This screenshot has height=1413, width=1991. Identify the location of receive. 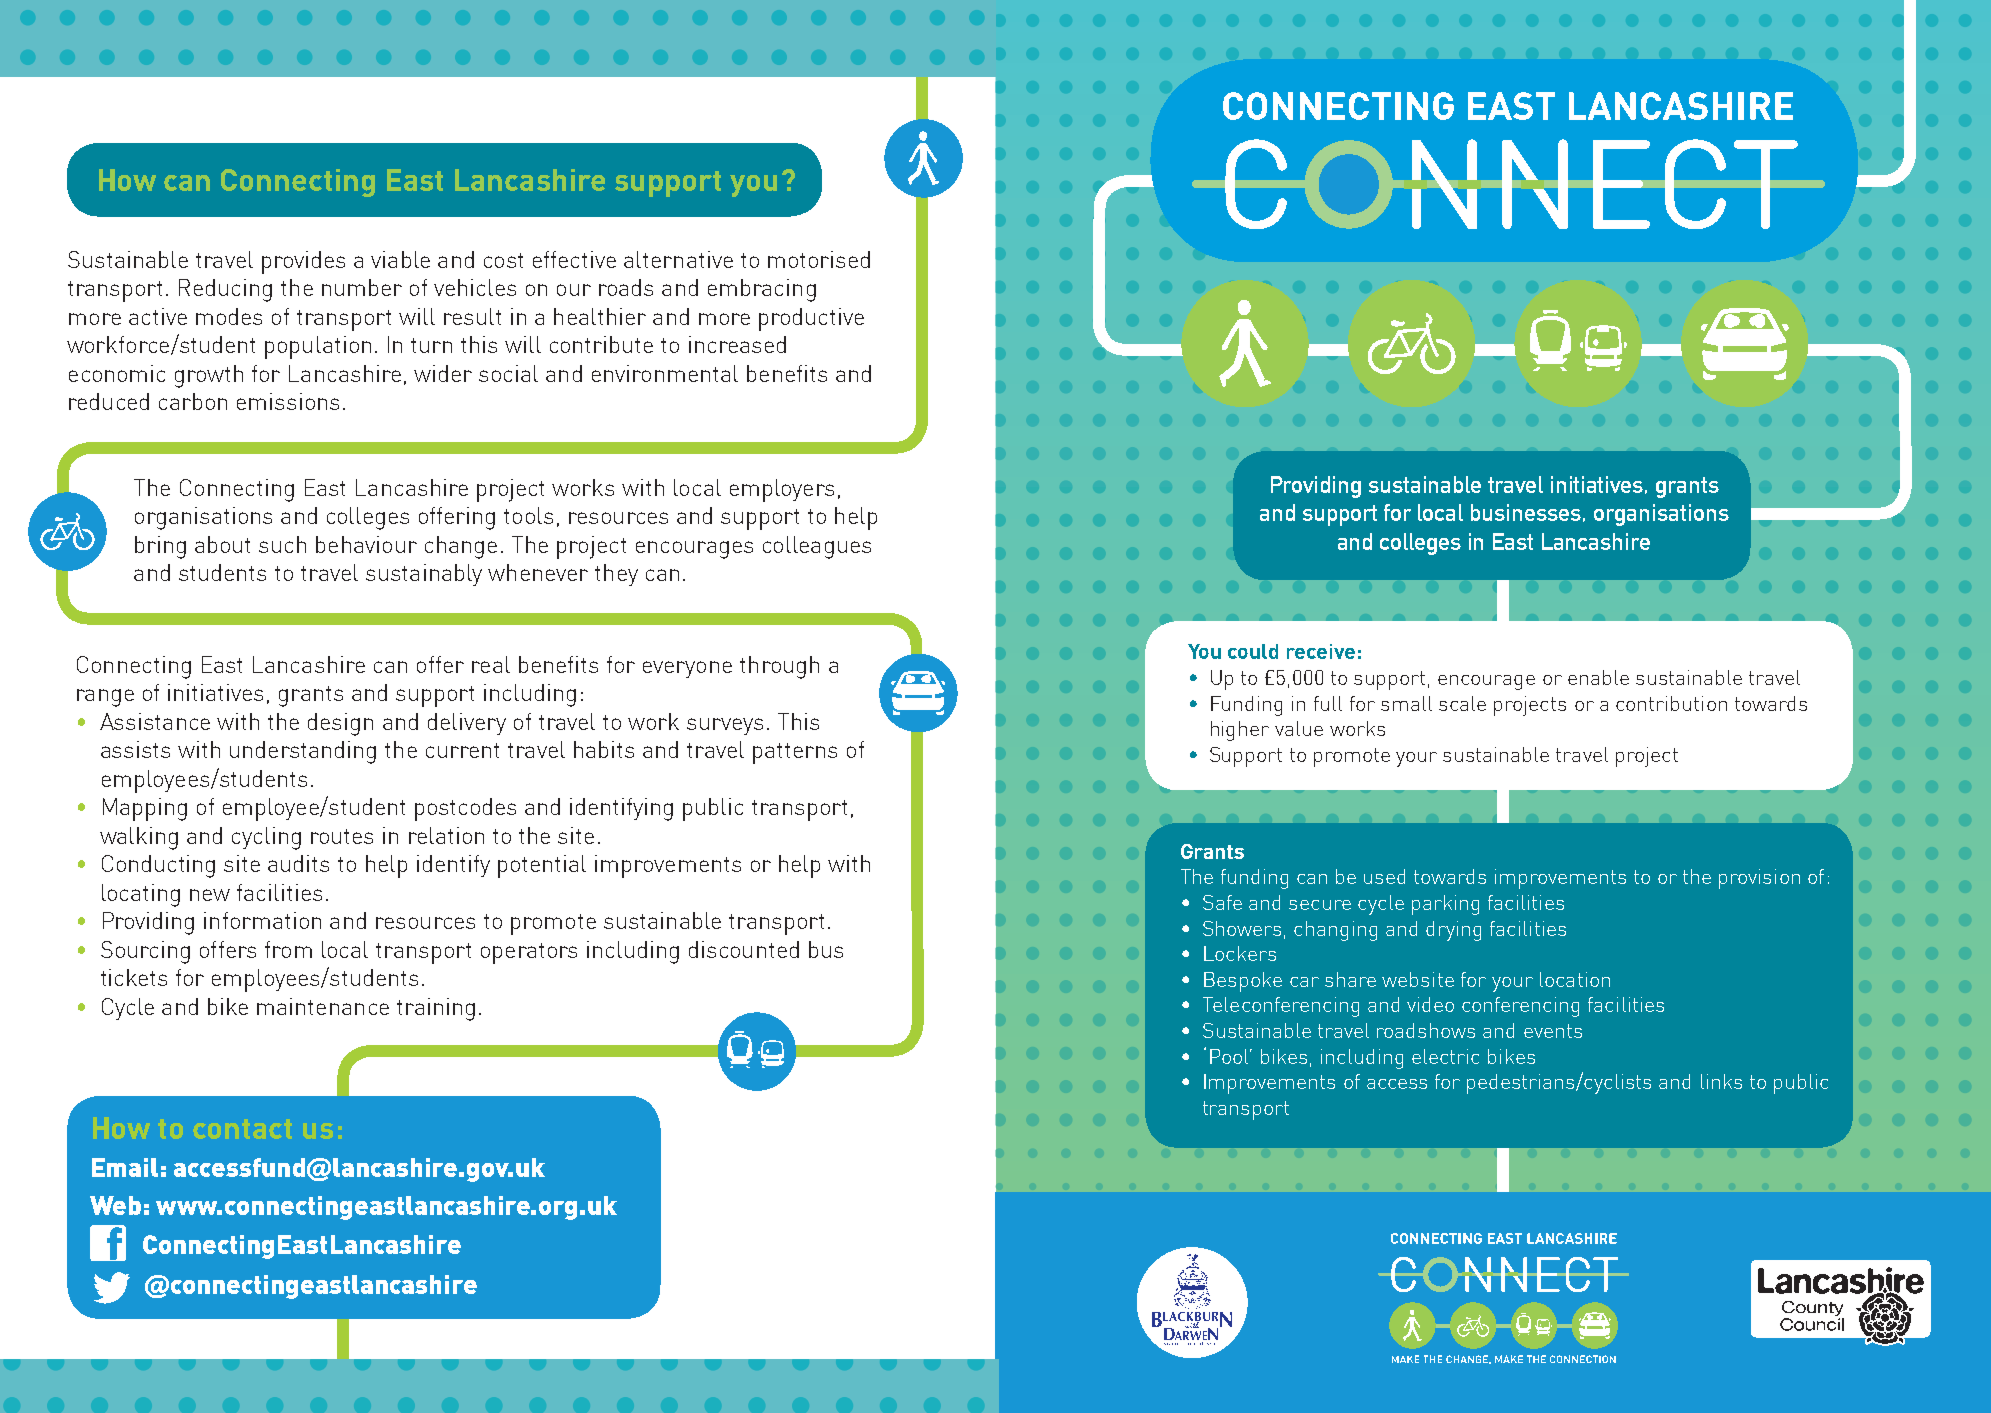
(1321, 651).
